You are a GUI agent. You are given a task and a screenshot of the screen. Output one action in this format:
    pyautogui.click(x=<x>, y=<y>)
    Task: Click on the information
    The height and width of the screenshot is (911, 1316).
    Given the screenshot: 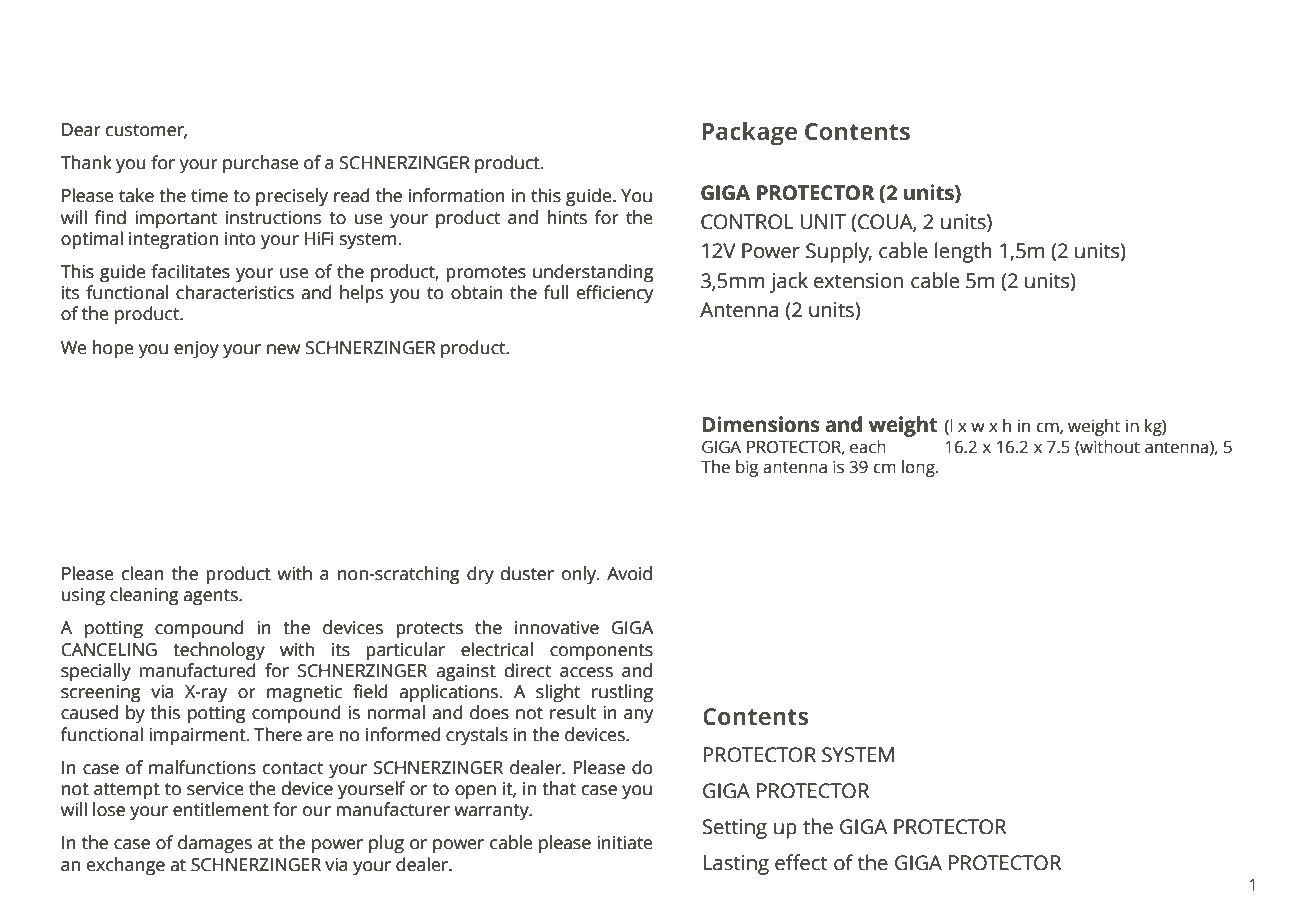 What is the action you would take?
    pyautogui.click(x=457, y=195)
